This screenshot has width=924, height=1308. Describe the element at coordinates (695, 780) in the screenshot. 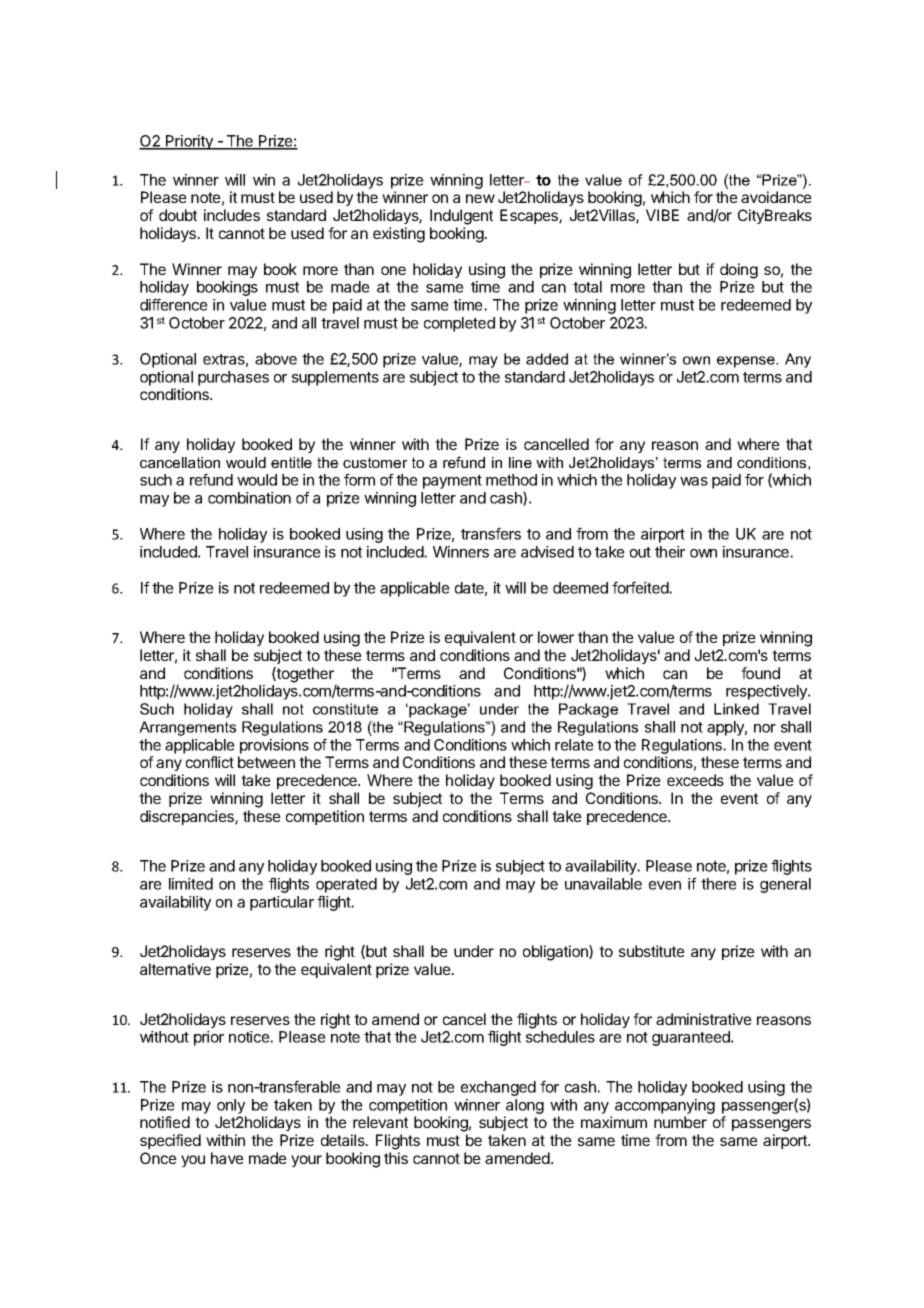

I see `exceeds` at that location.
